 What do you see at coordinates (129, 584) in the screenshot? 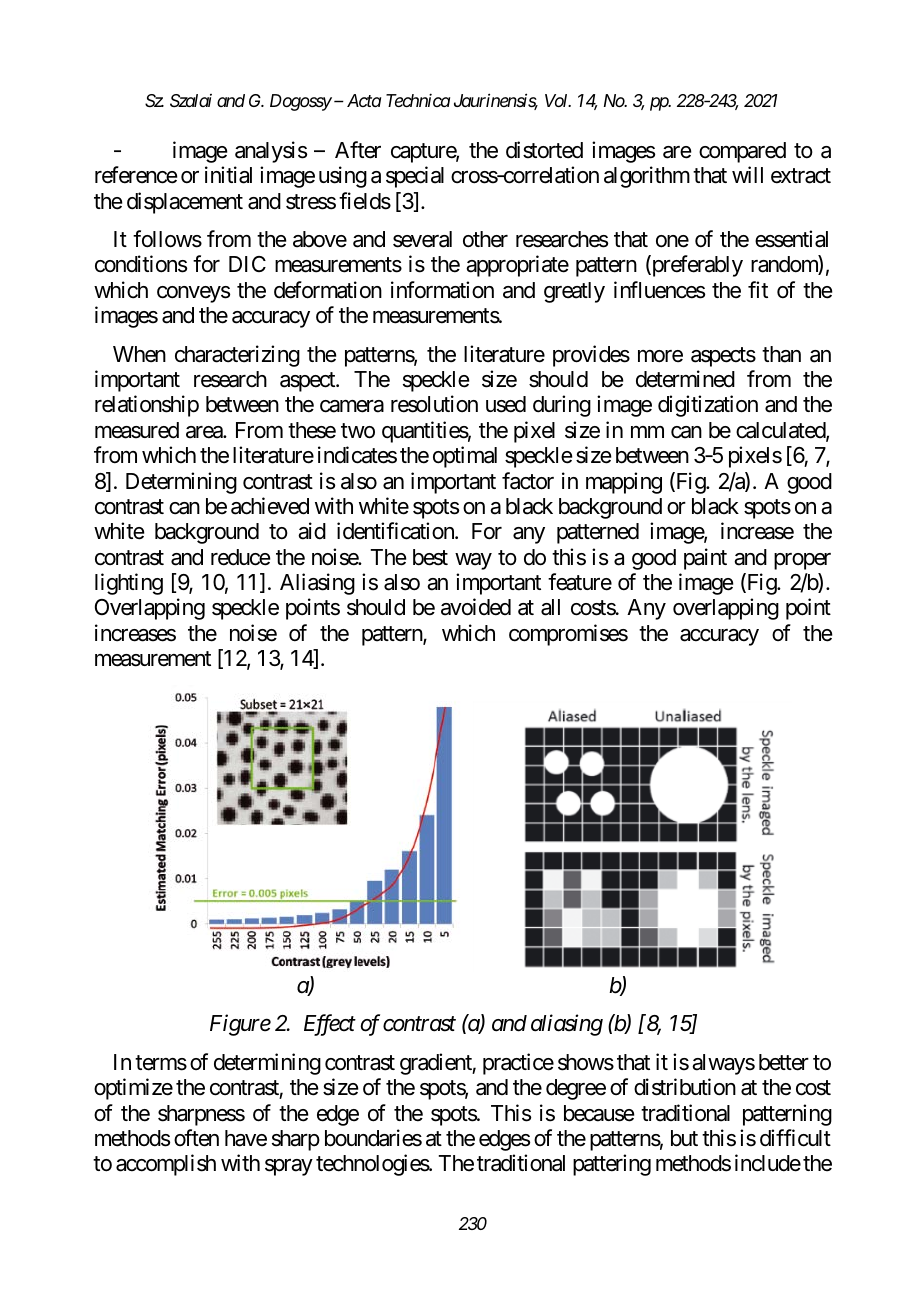
I see `lighting` at bounding box center [129, 584].
